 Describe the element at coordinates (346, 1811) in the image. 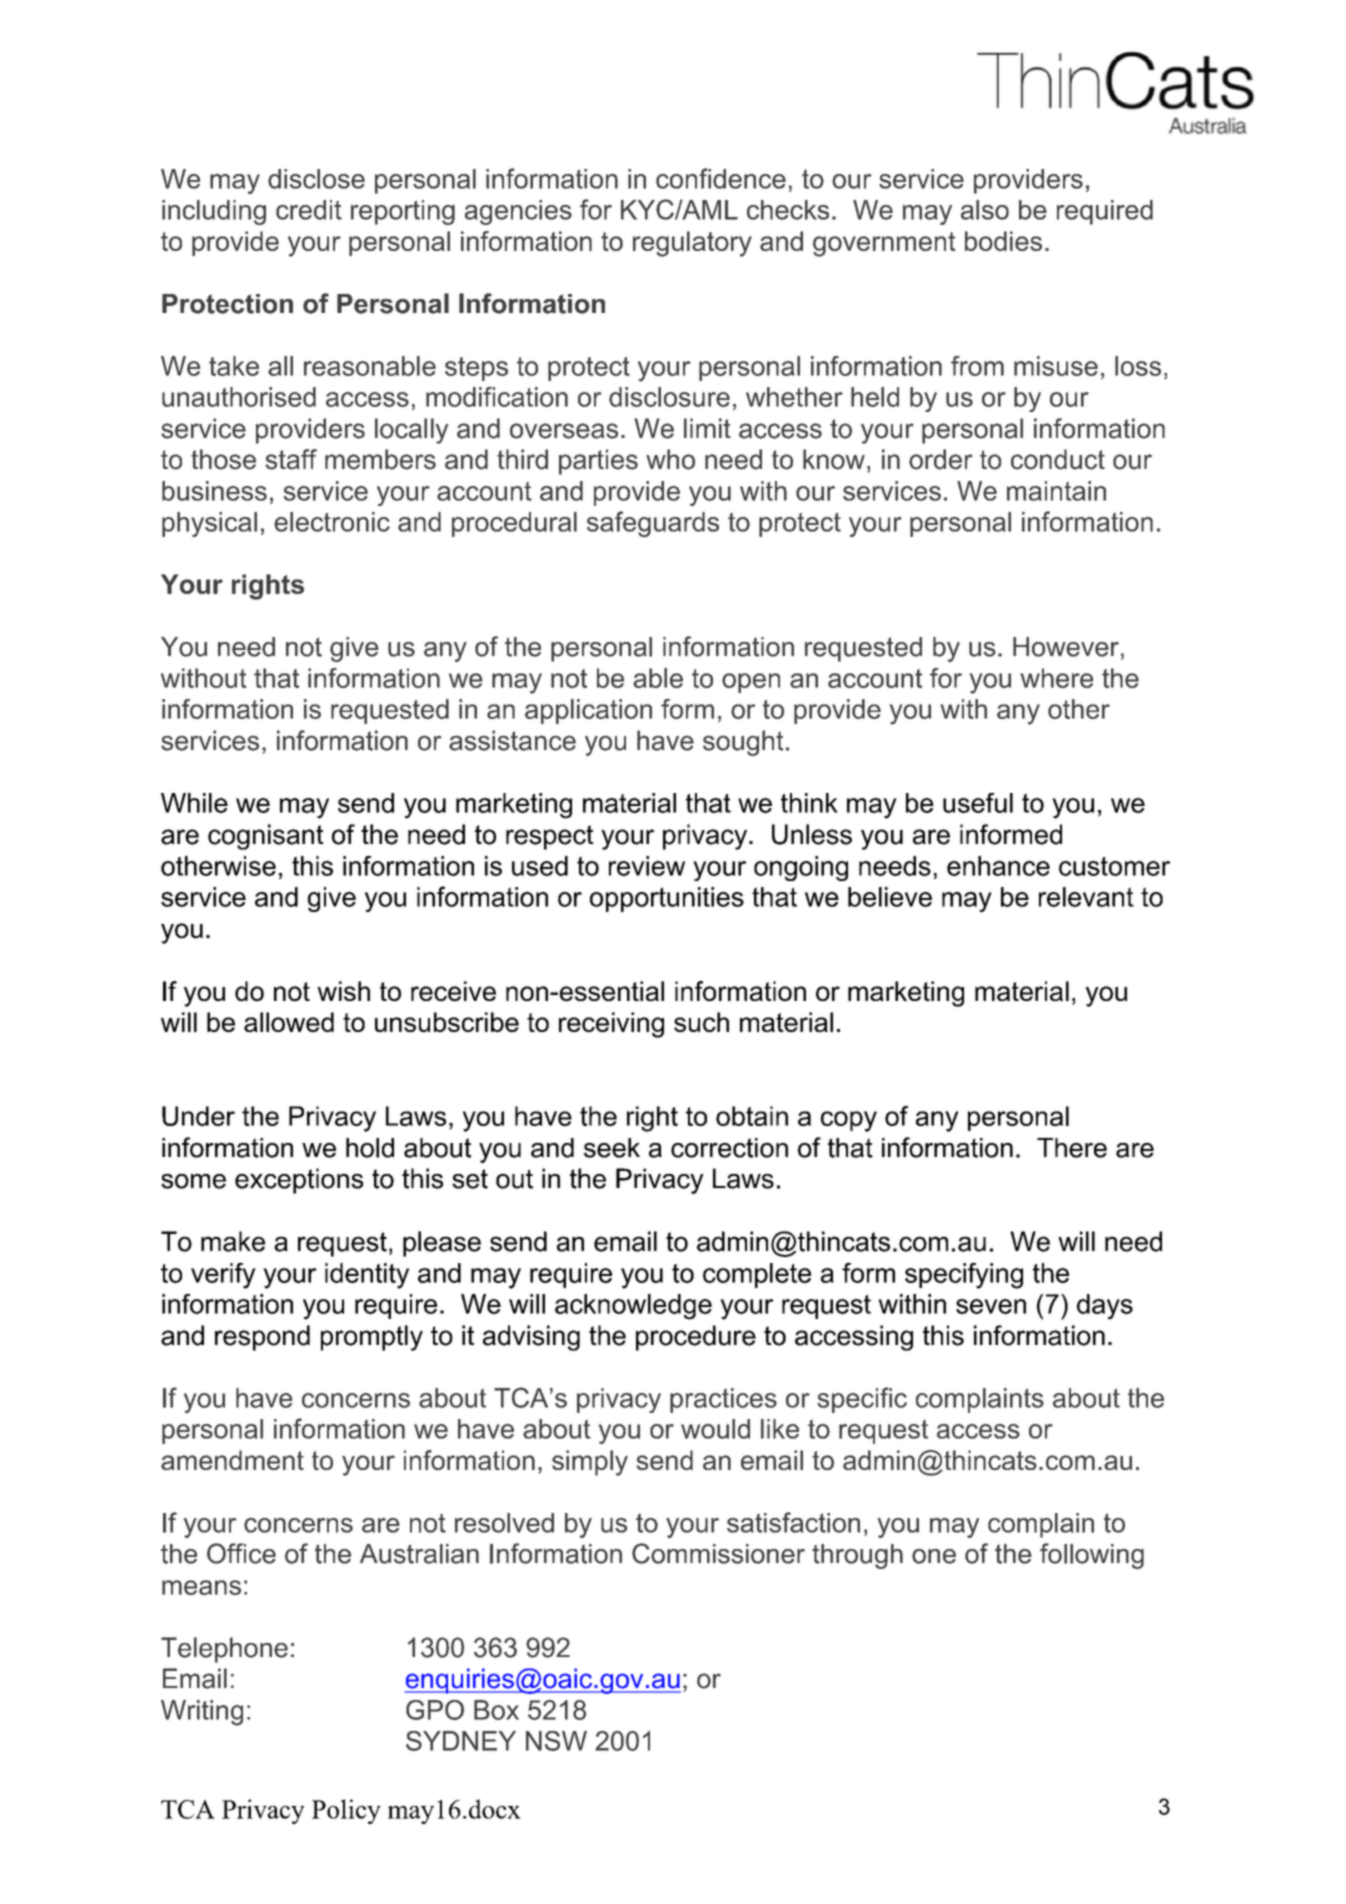

I see `Policy` at that location.
